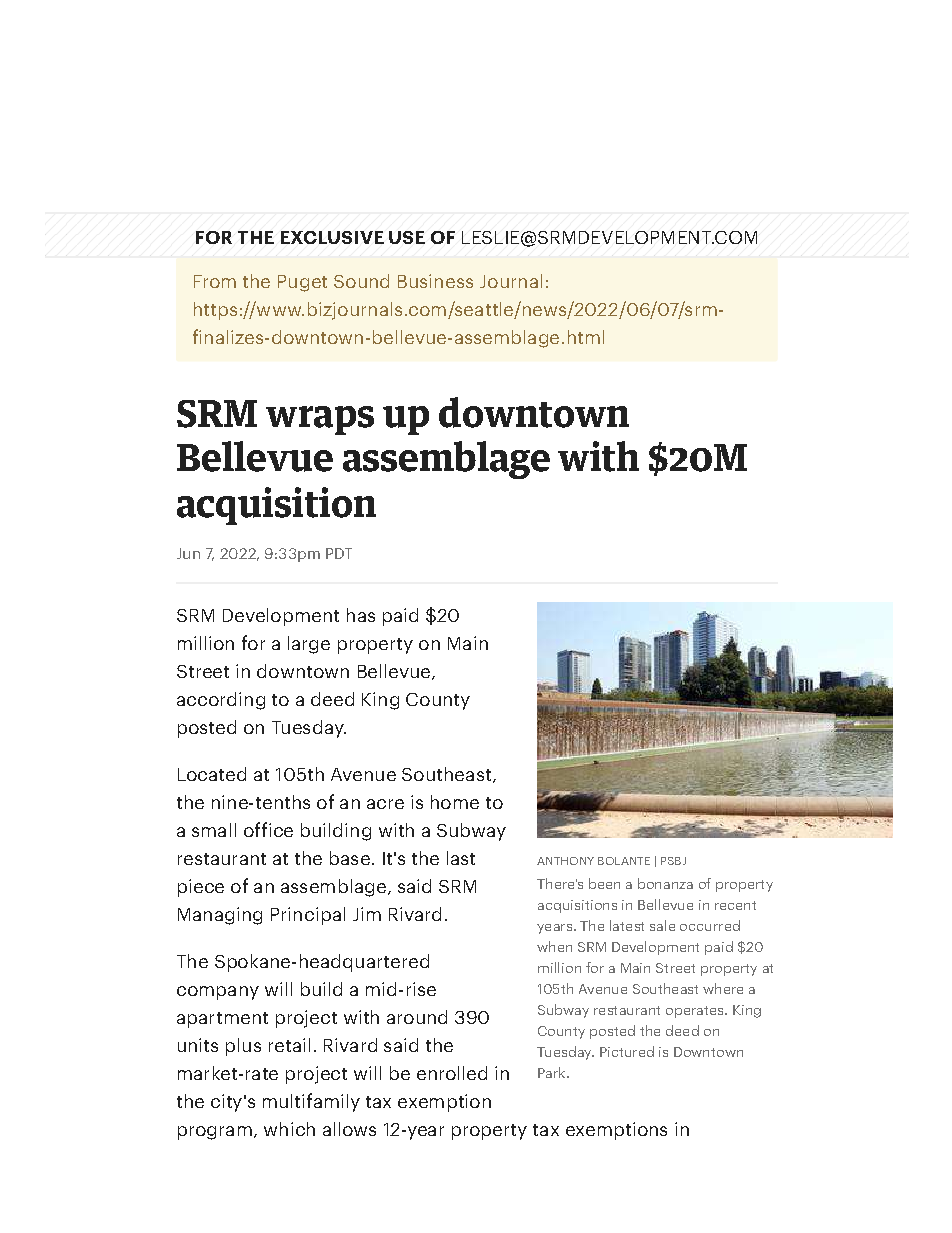 This image has width=952, height=1233. Describe the element at coordinates (435, 281) in the image. I see `Business` at that location.
